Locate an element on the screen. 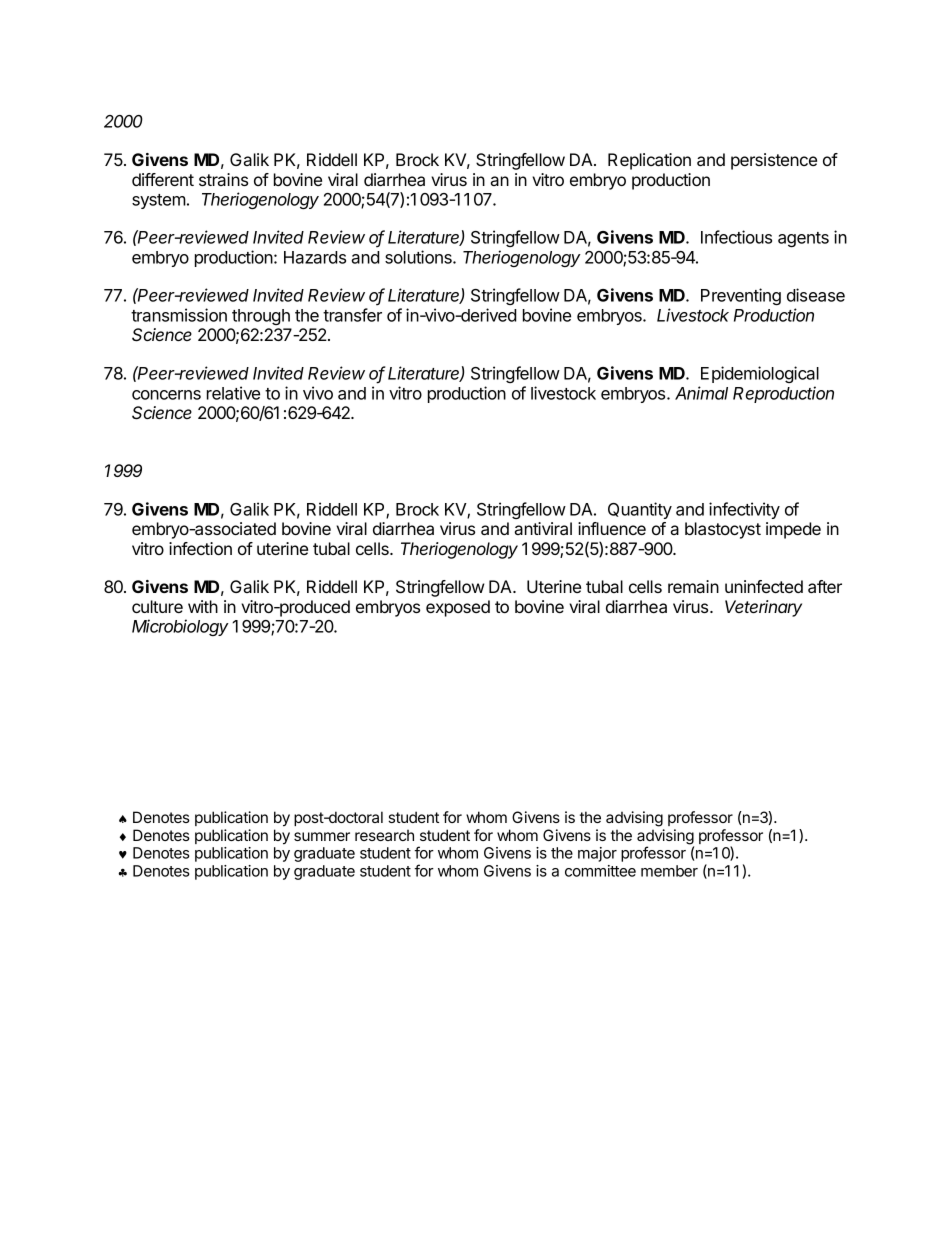 The width and height of the screenshot is (952, 1233). relative is located at coordinates (233, 393).
